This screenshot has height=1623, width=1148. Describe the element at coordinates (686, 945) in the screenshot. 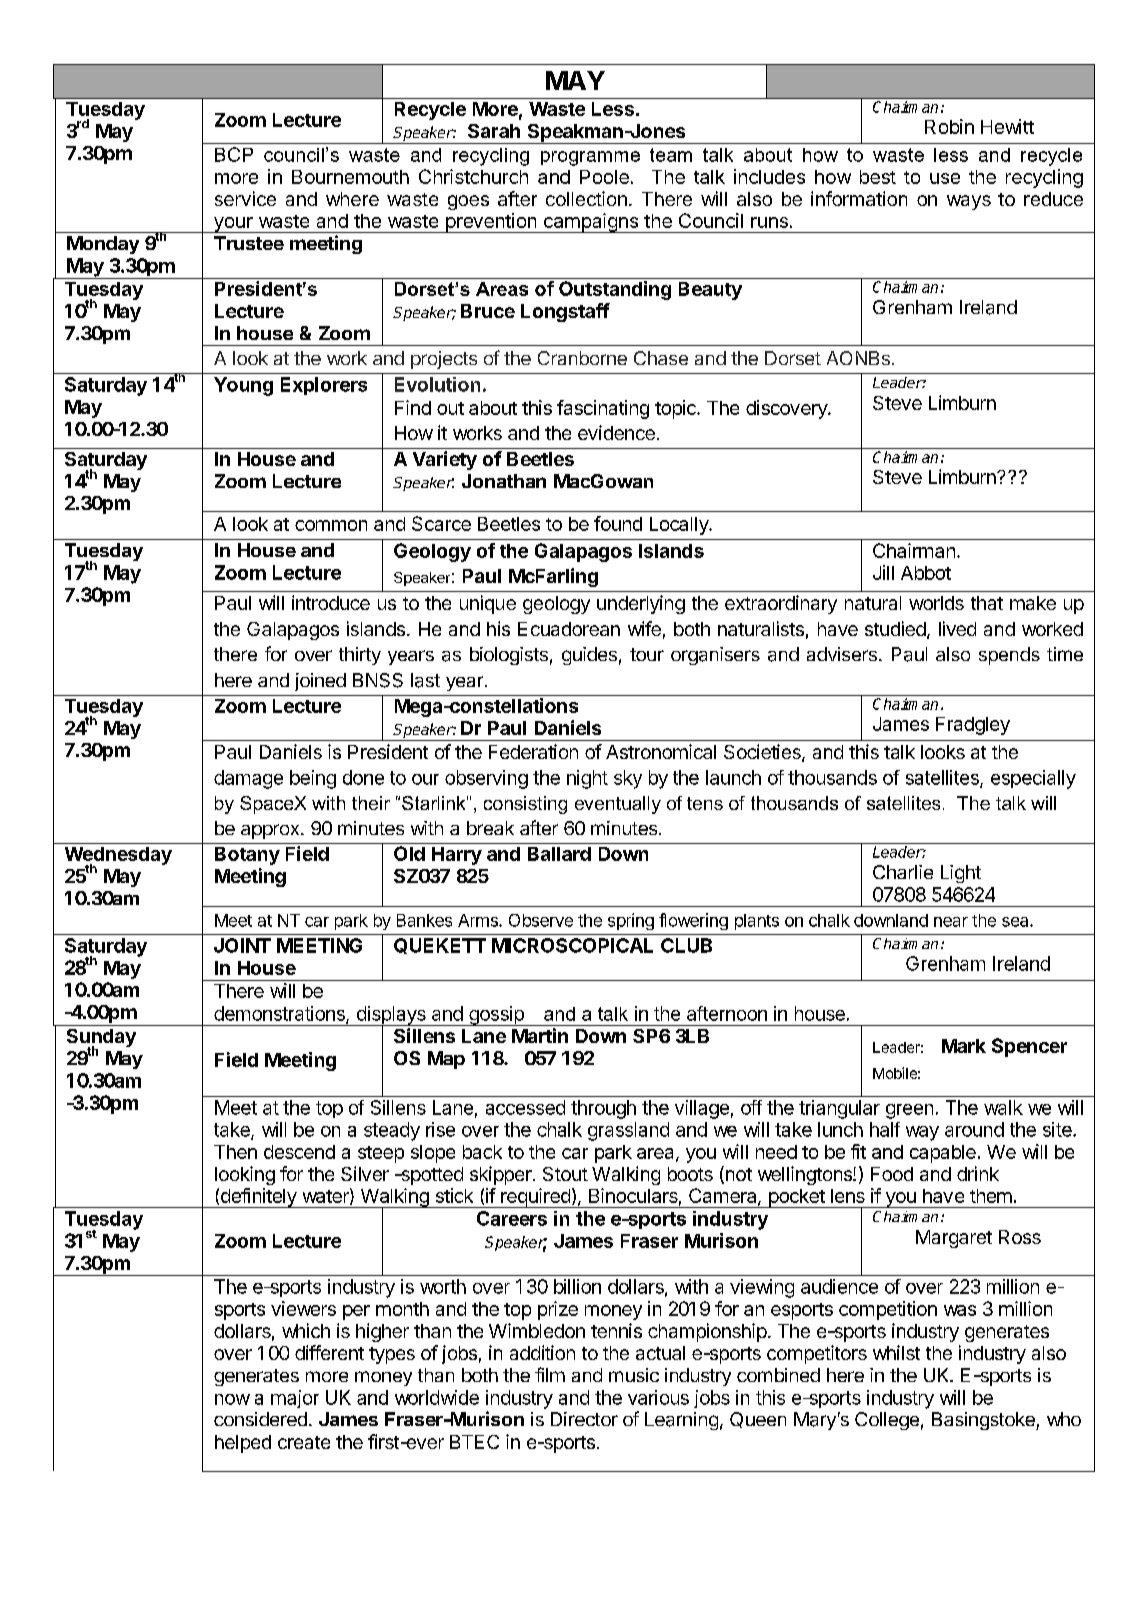

I see `CLUB` at that location.
